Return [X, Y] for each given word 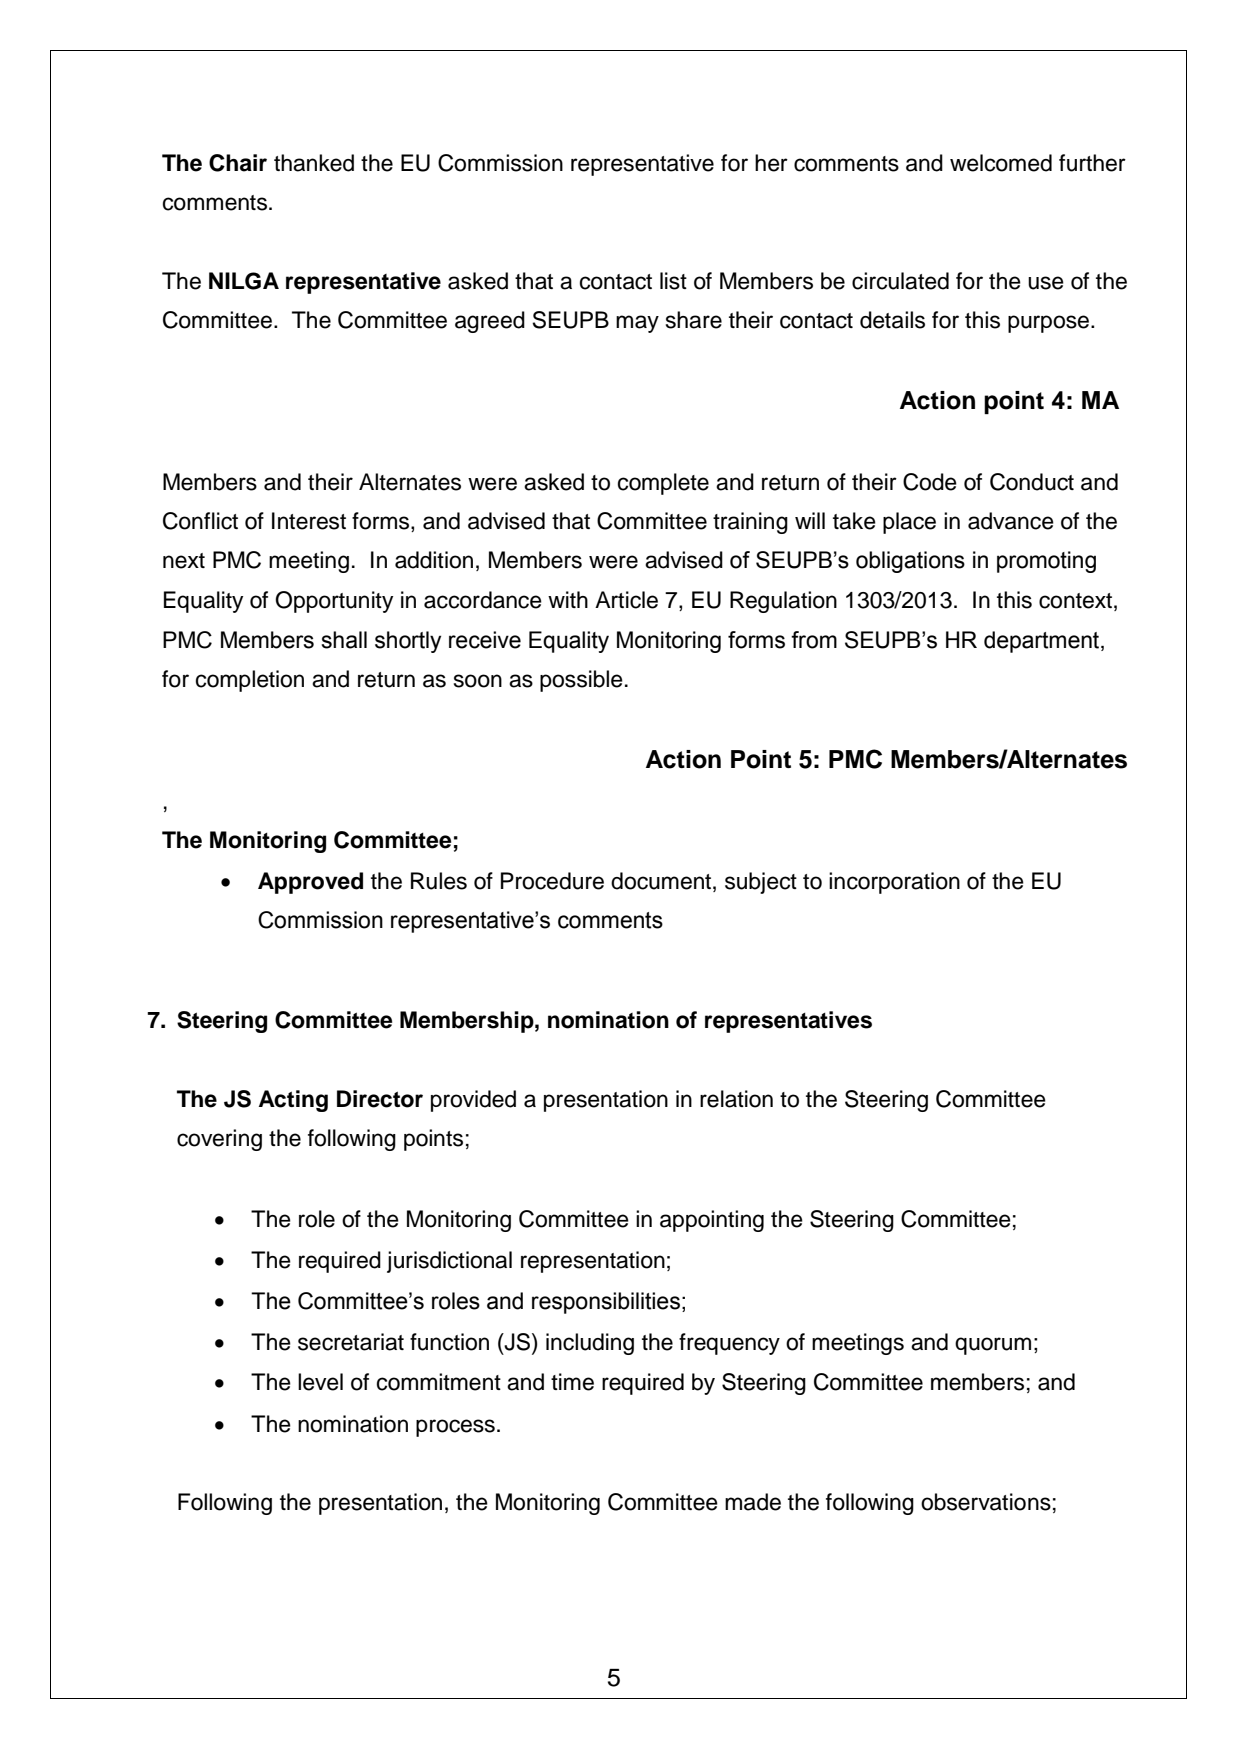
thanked [314, 163]
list [673, 281]
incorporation [894, 883]
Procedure [552, 881]
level [320, 1382]
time [572, 1382]
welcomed [1001, 163]
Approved [310, 883]
